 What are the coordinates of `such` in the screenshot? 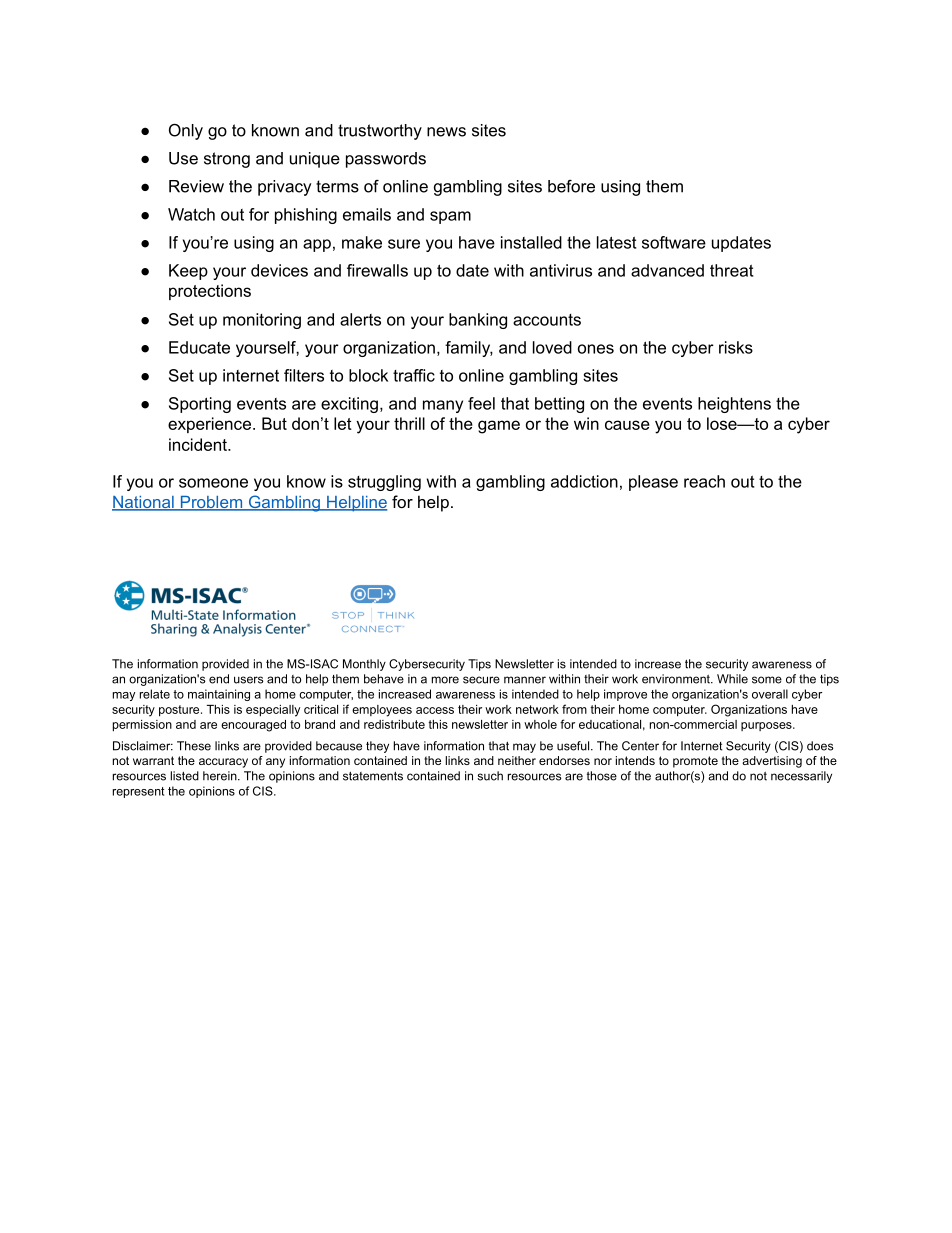 It's located at (490, 776).
